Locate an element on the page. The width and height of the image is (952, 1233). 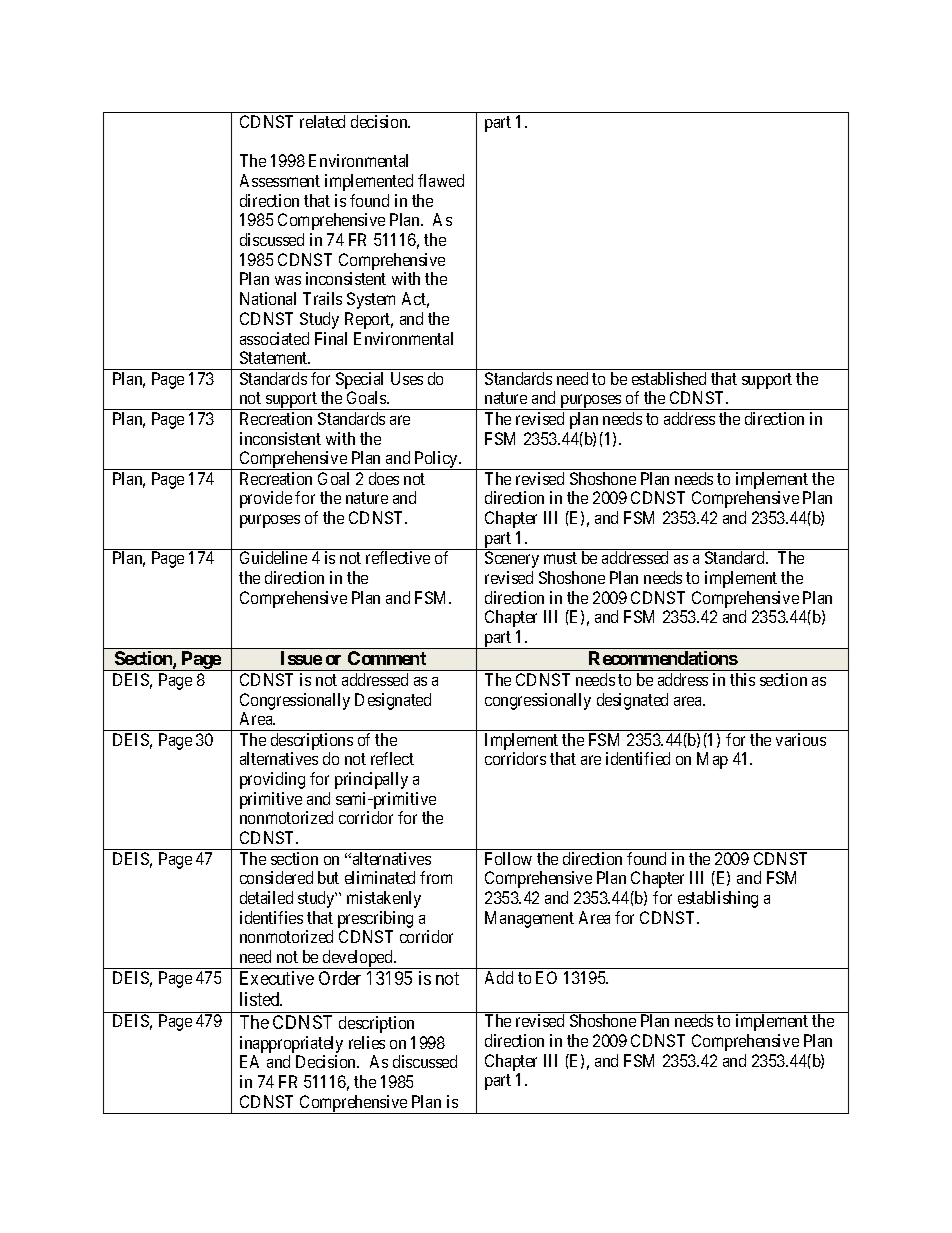
Management is located at coordinates (529, 919).
